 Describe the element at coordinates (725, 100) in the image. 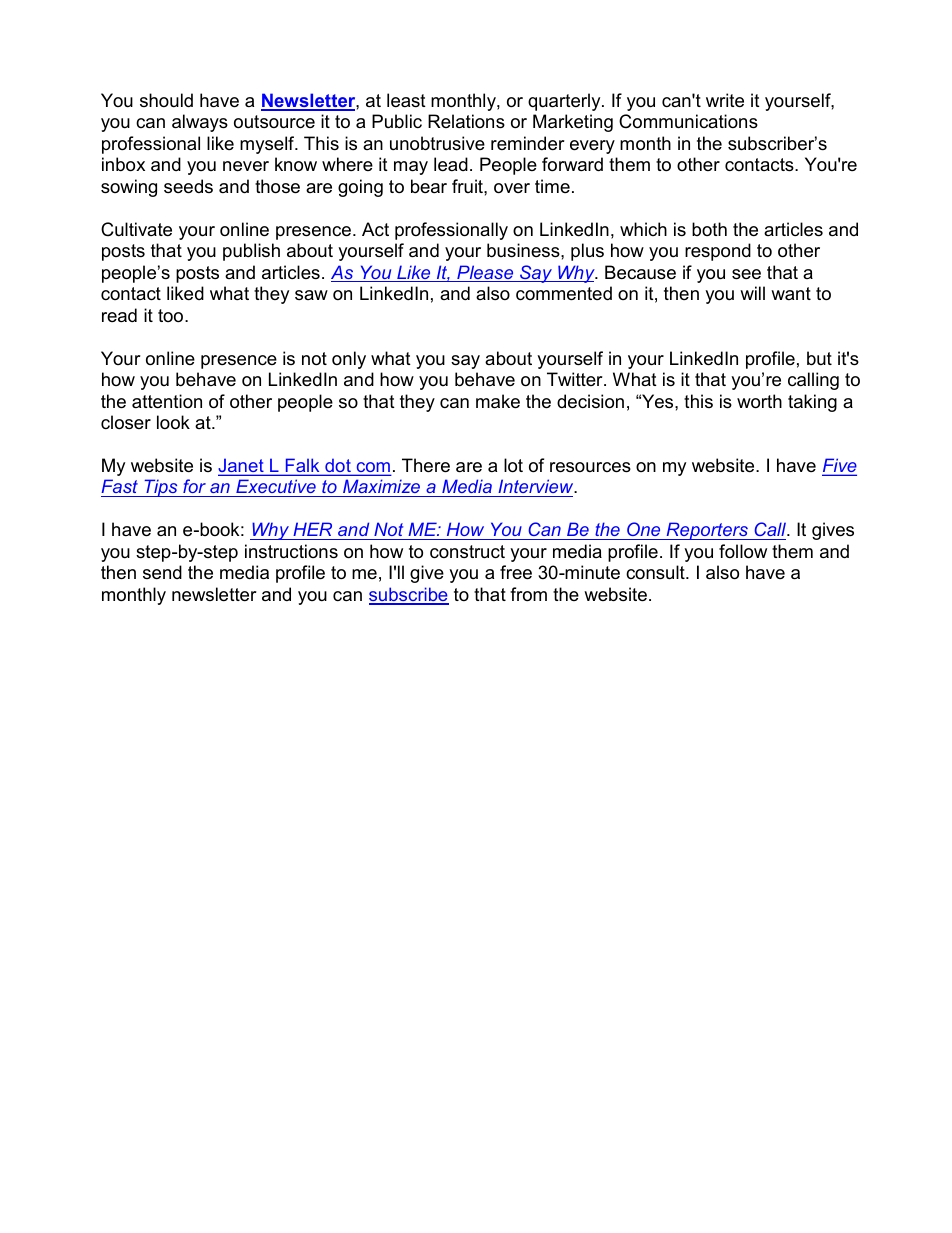

I see `write` at that location.
